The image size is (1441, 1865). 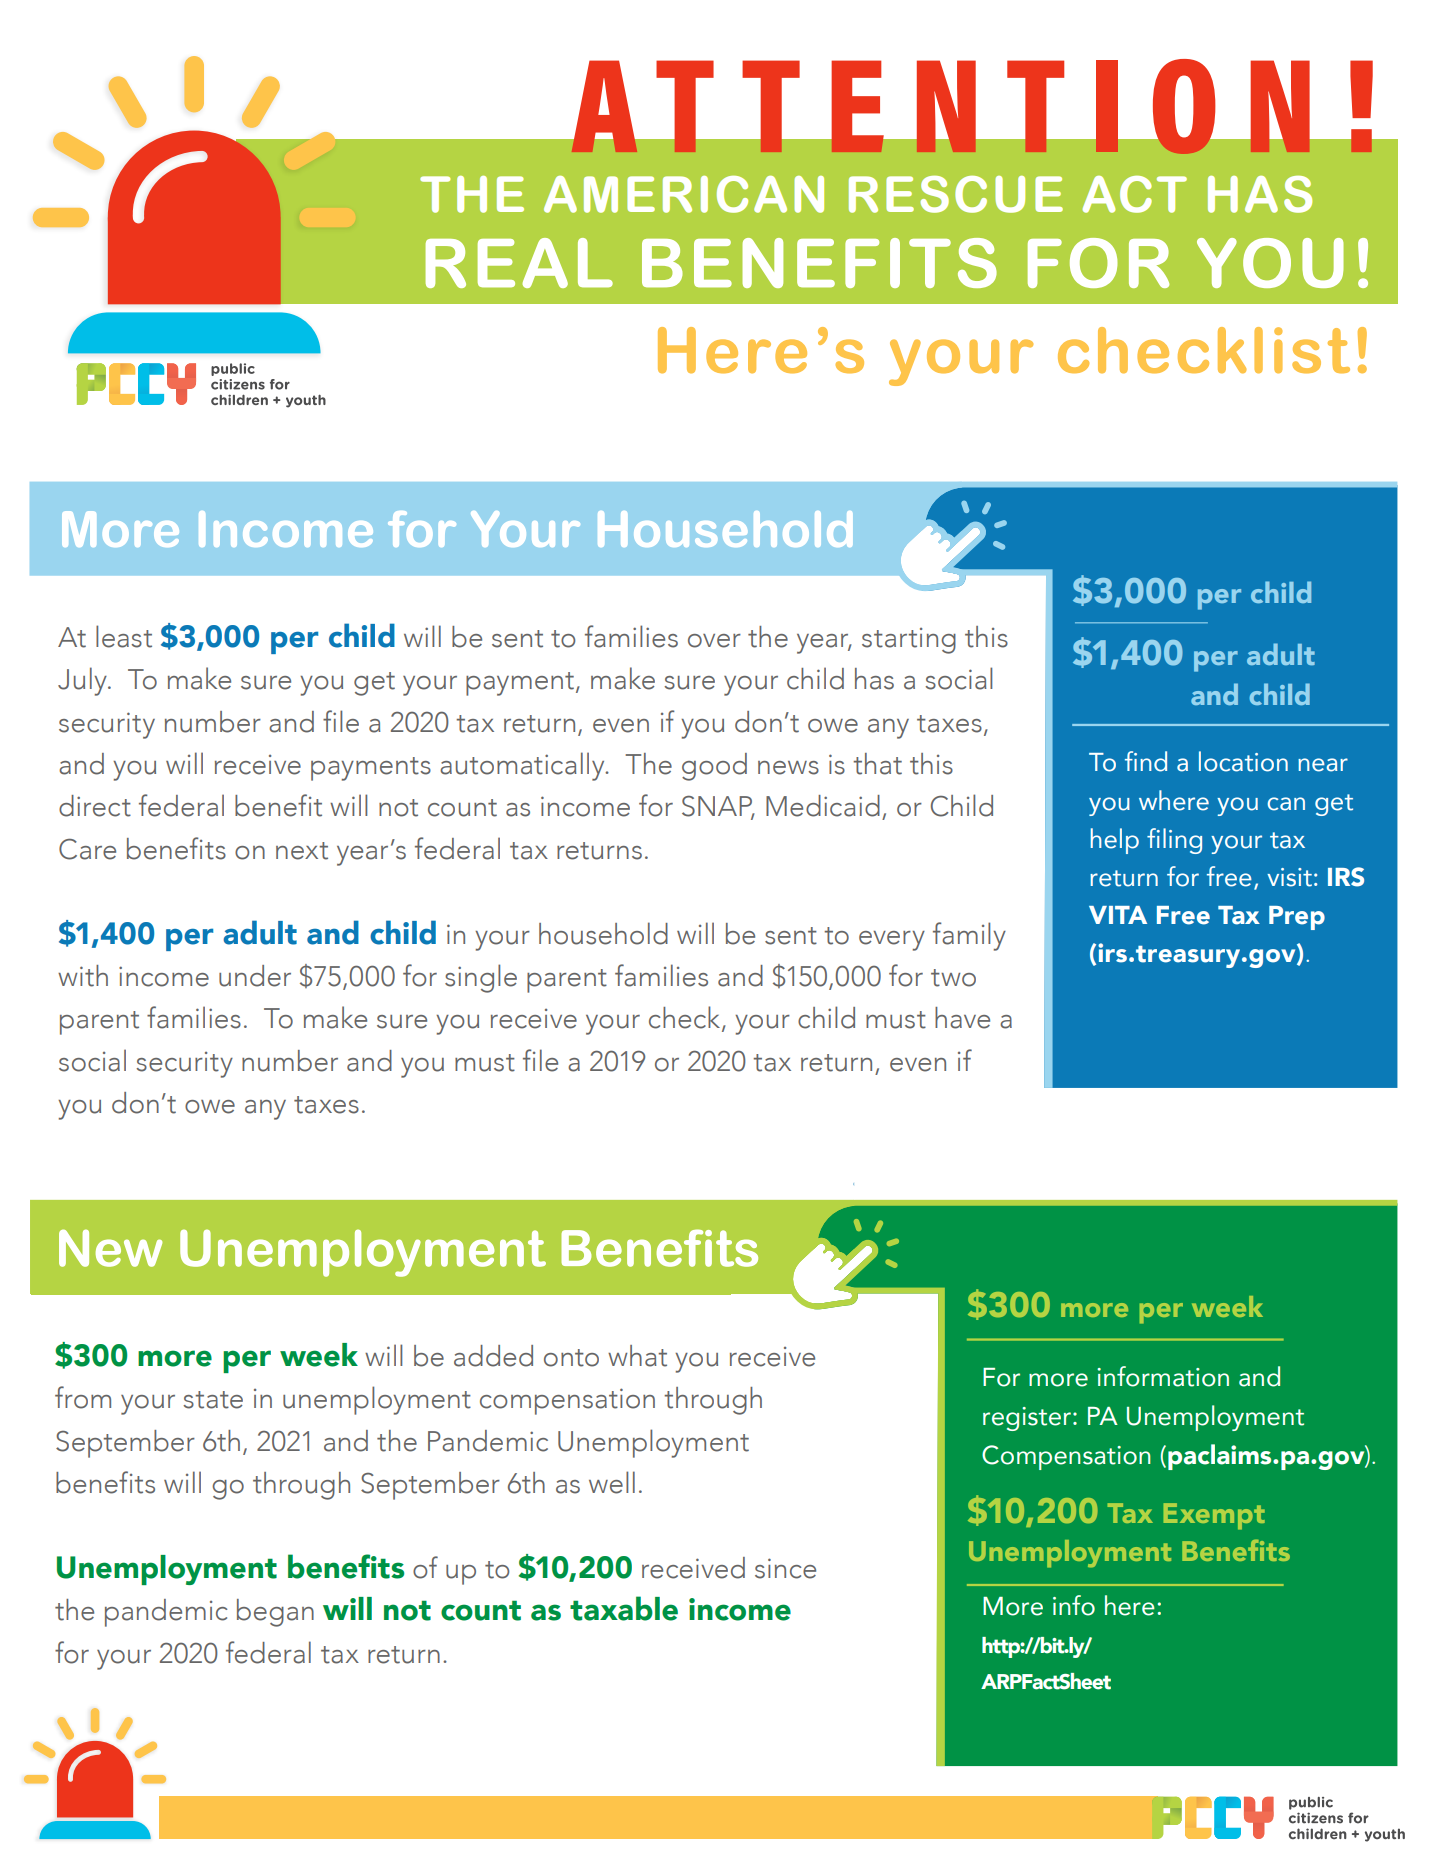 What do you see at coordinates (519, 263) in the screenshot?
I see `REAL` at bounding box center [519, 263].
